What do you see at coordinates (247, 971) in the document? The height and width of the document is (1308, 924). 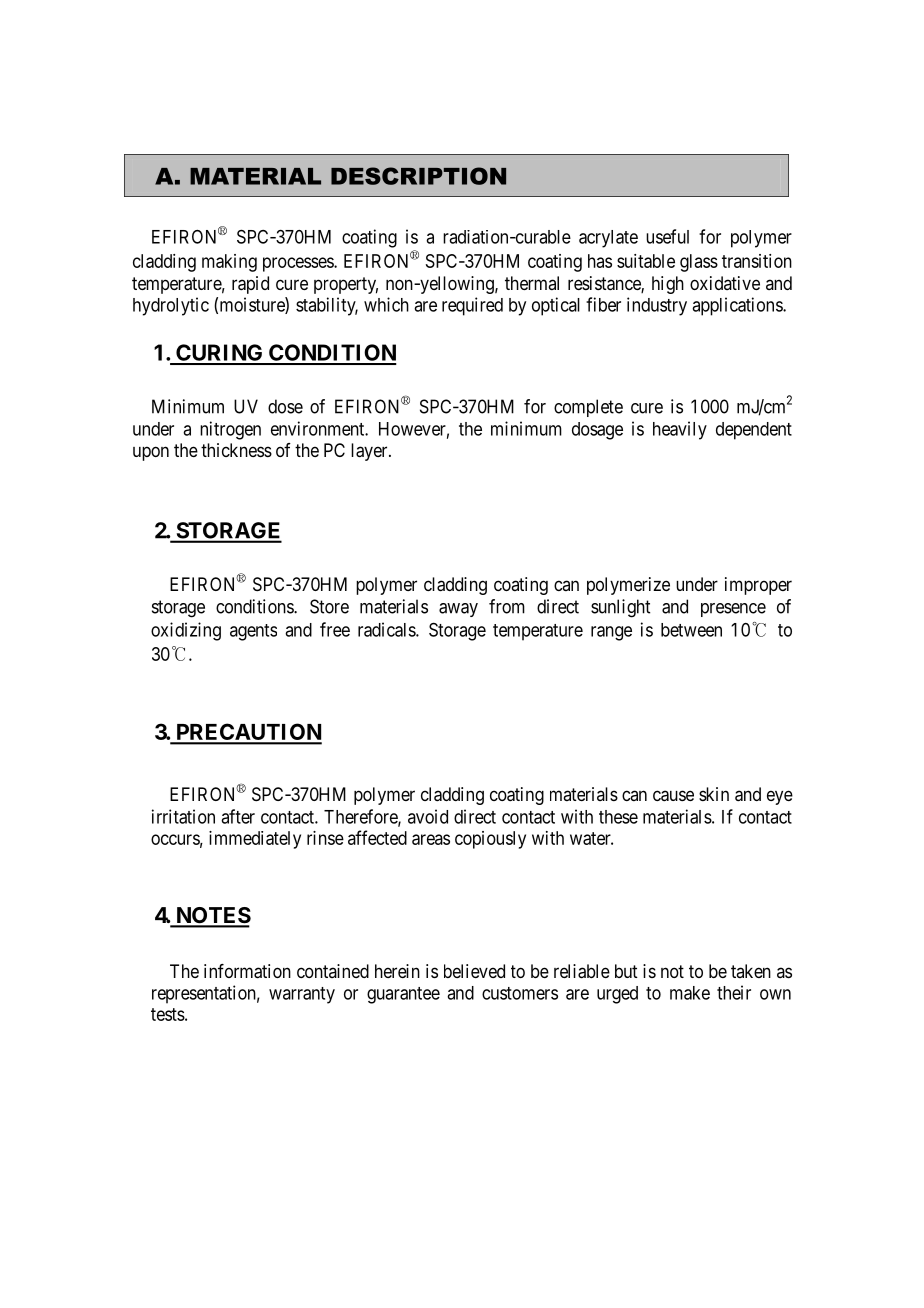 I see `information` at bounding box center [247, 971].
